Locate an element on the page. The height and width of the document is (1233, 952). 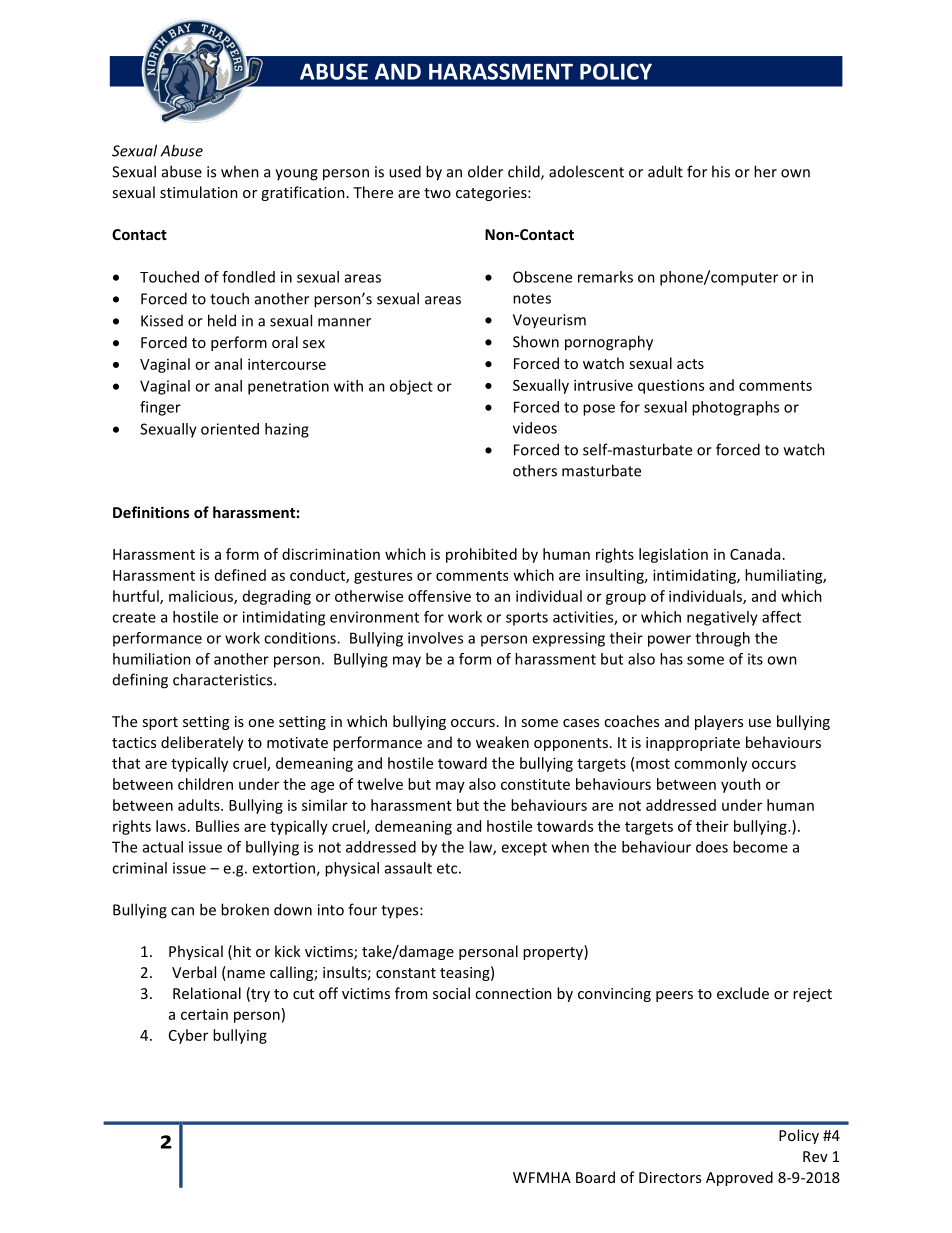
his is located at coordinates (721, 171).
